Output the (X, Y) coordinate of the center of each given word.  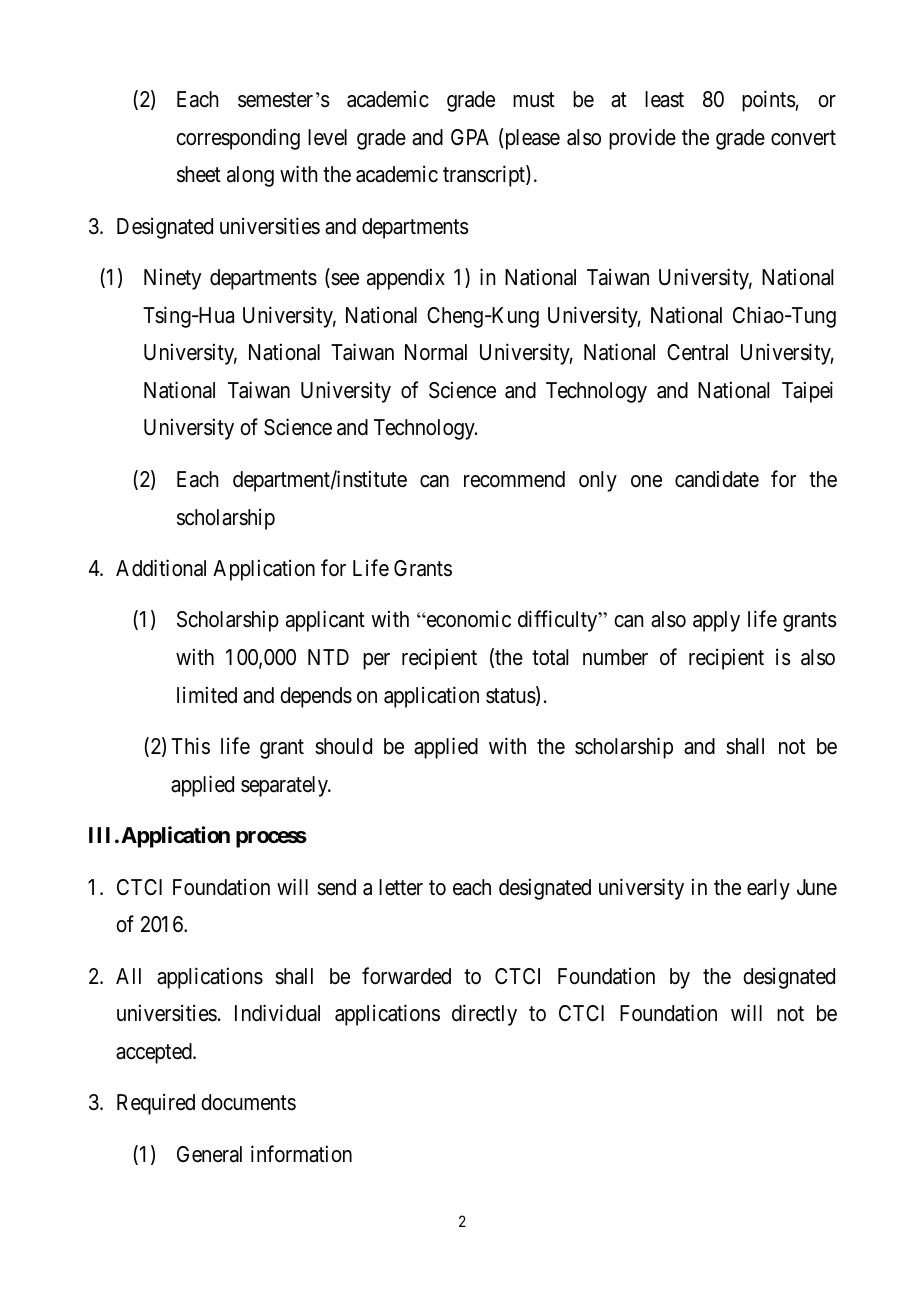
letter (401, 887)
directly (484, 1015)
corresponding (238, 139)
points (769, 101)
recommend (514, 479)
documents (248, 1102)
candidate (717, 479)
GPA (470, 137)
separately (285, 786)
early (768, 889)
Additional (161, 568)
